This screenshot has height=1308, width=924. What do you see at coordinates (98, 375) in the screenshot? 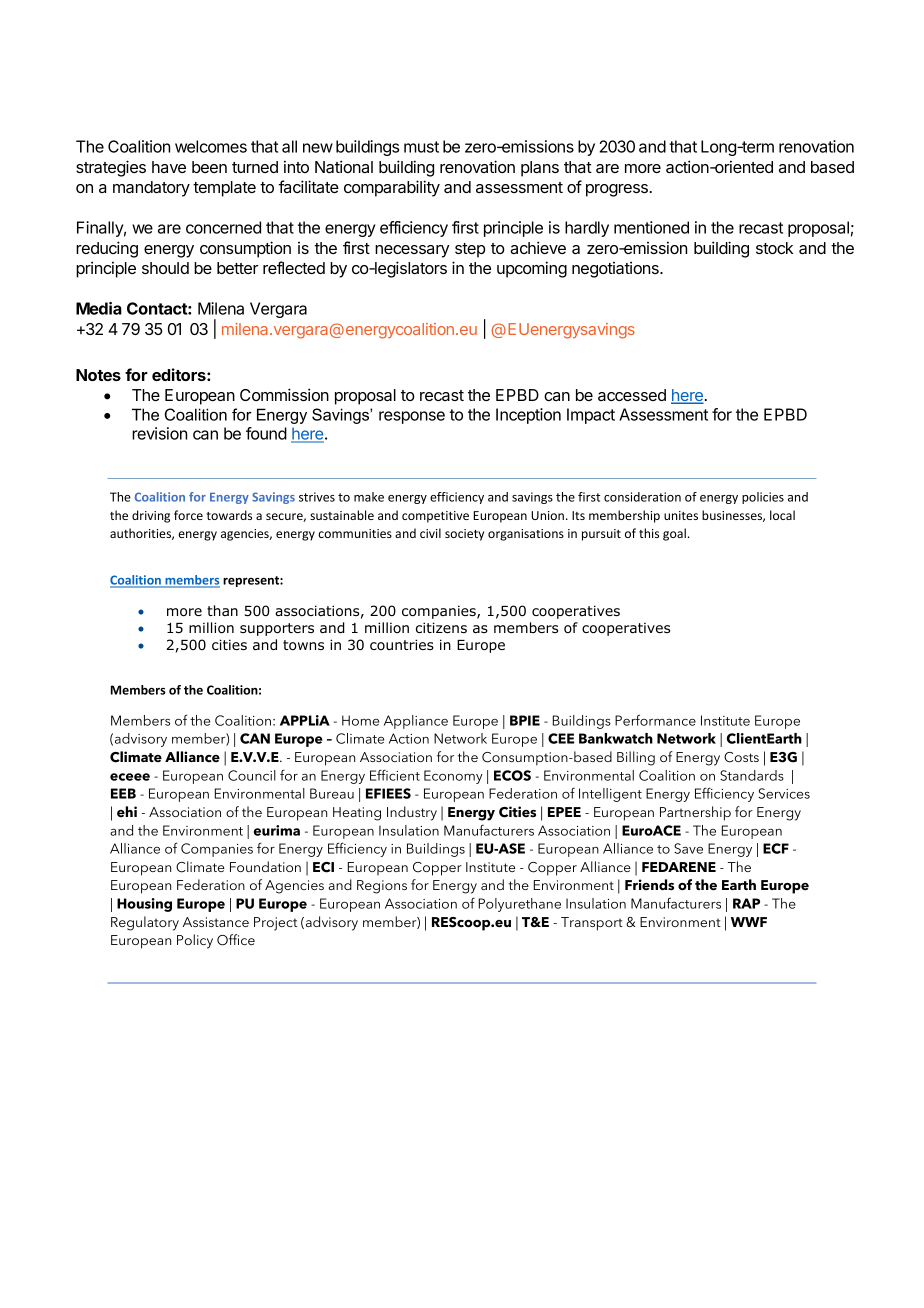
I see `Notes` at bounding box center [98, 375].
